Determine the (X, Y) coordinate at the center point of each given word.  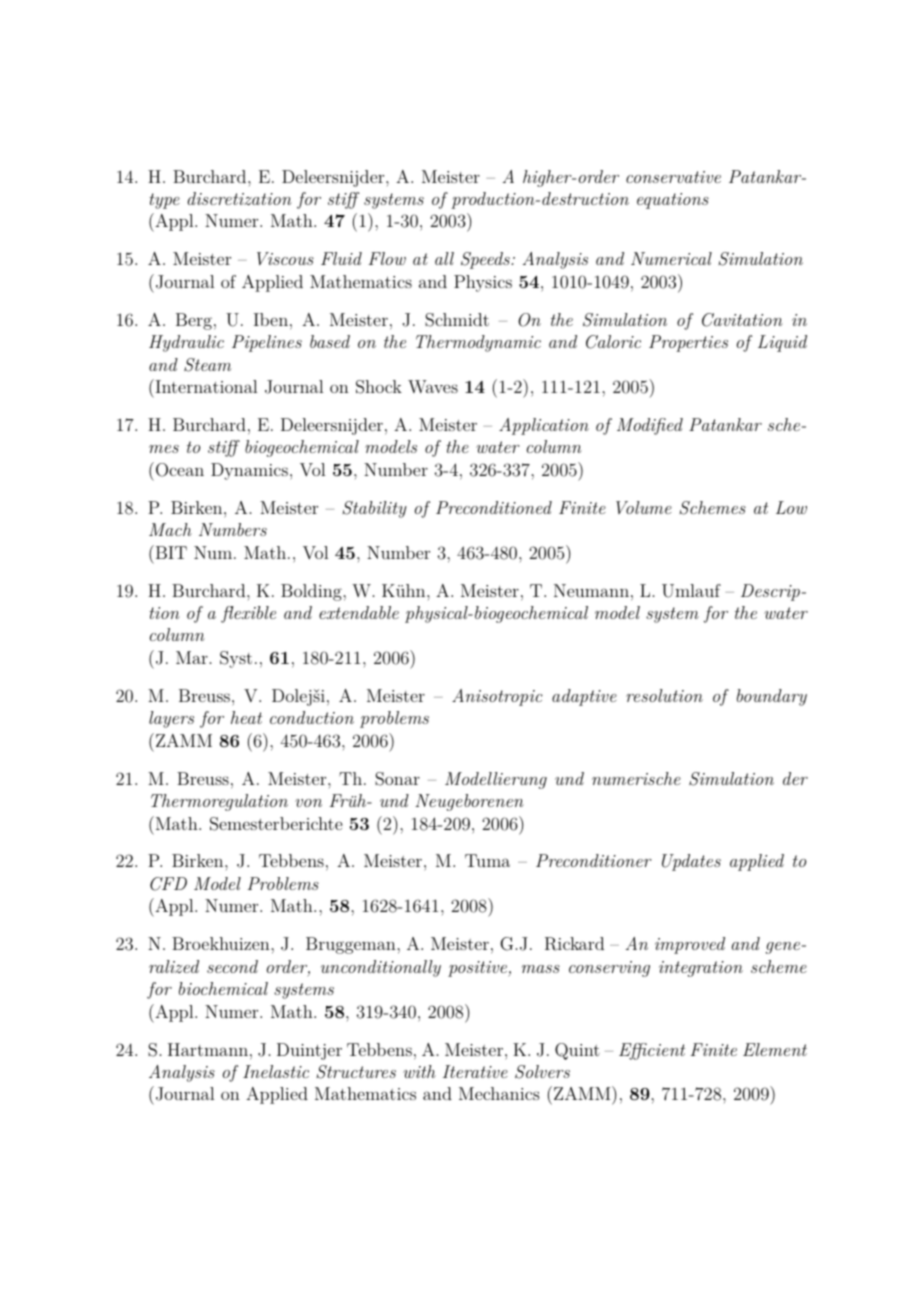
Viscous (285, 258)
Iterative (475, 1071)
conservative (673, 177)
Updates (691, 862)
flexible (248, 614)
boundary (772, 697)
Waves (433, 386)
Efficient (652, 1051)
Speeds (486, 260)
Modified (650, 426)
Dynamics (249, 471)
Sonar (397, 779)
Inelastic (276, 1071)
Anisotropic (497, 697)
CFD (168, 884)
